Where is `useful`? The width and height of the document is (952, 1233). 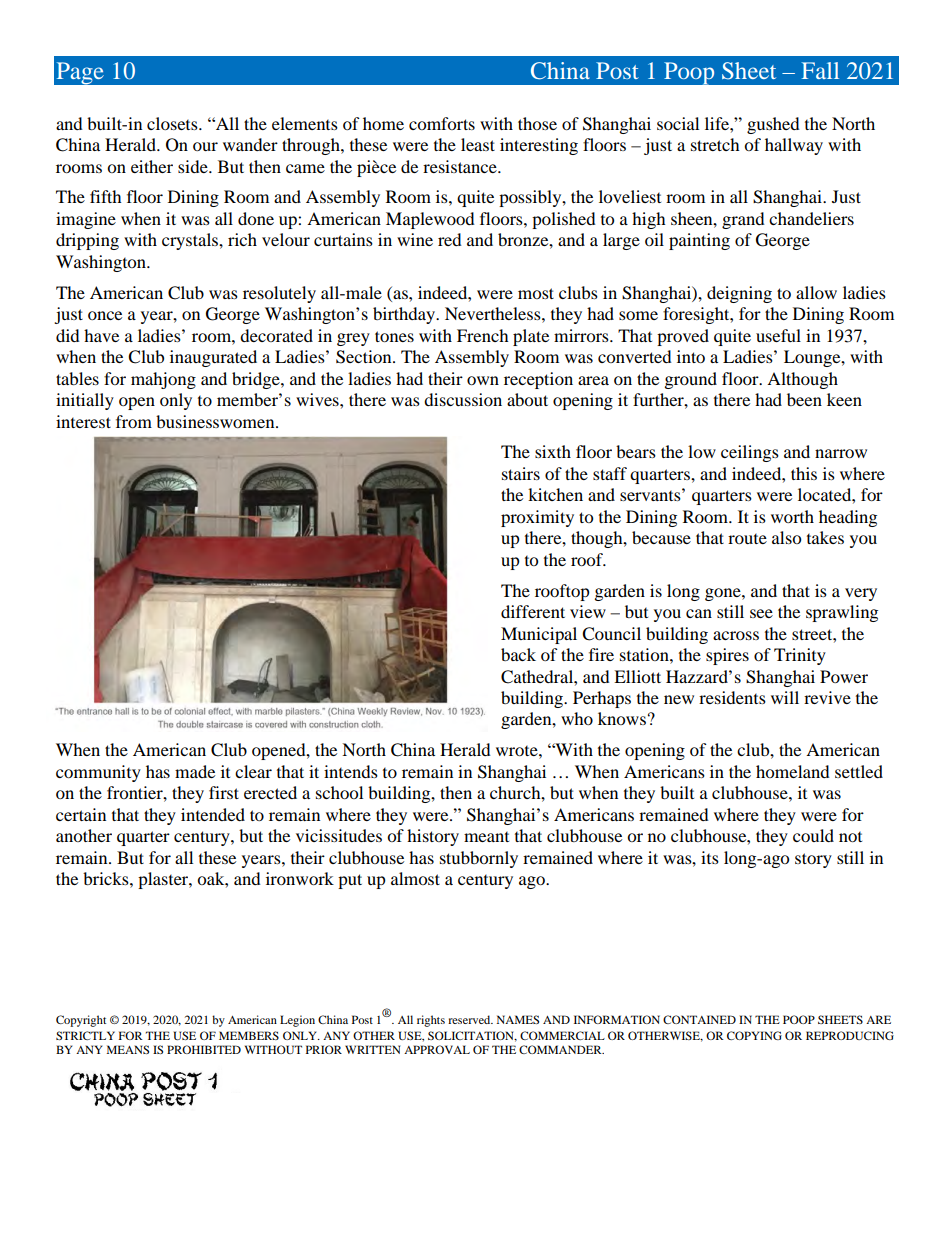 useful is located at coordinates (778, 335).
